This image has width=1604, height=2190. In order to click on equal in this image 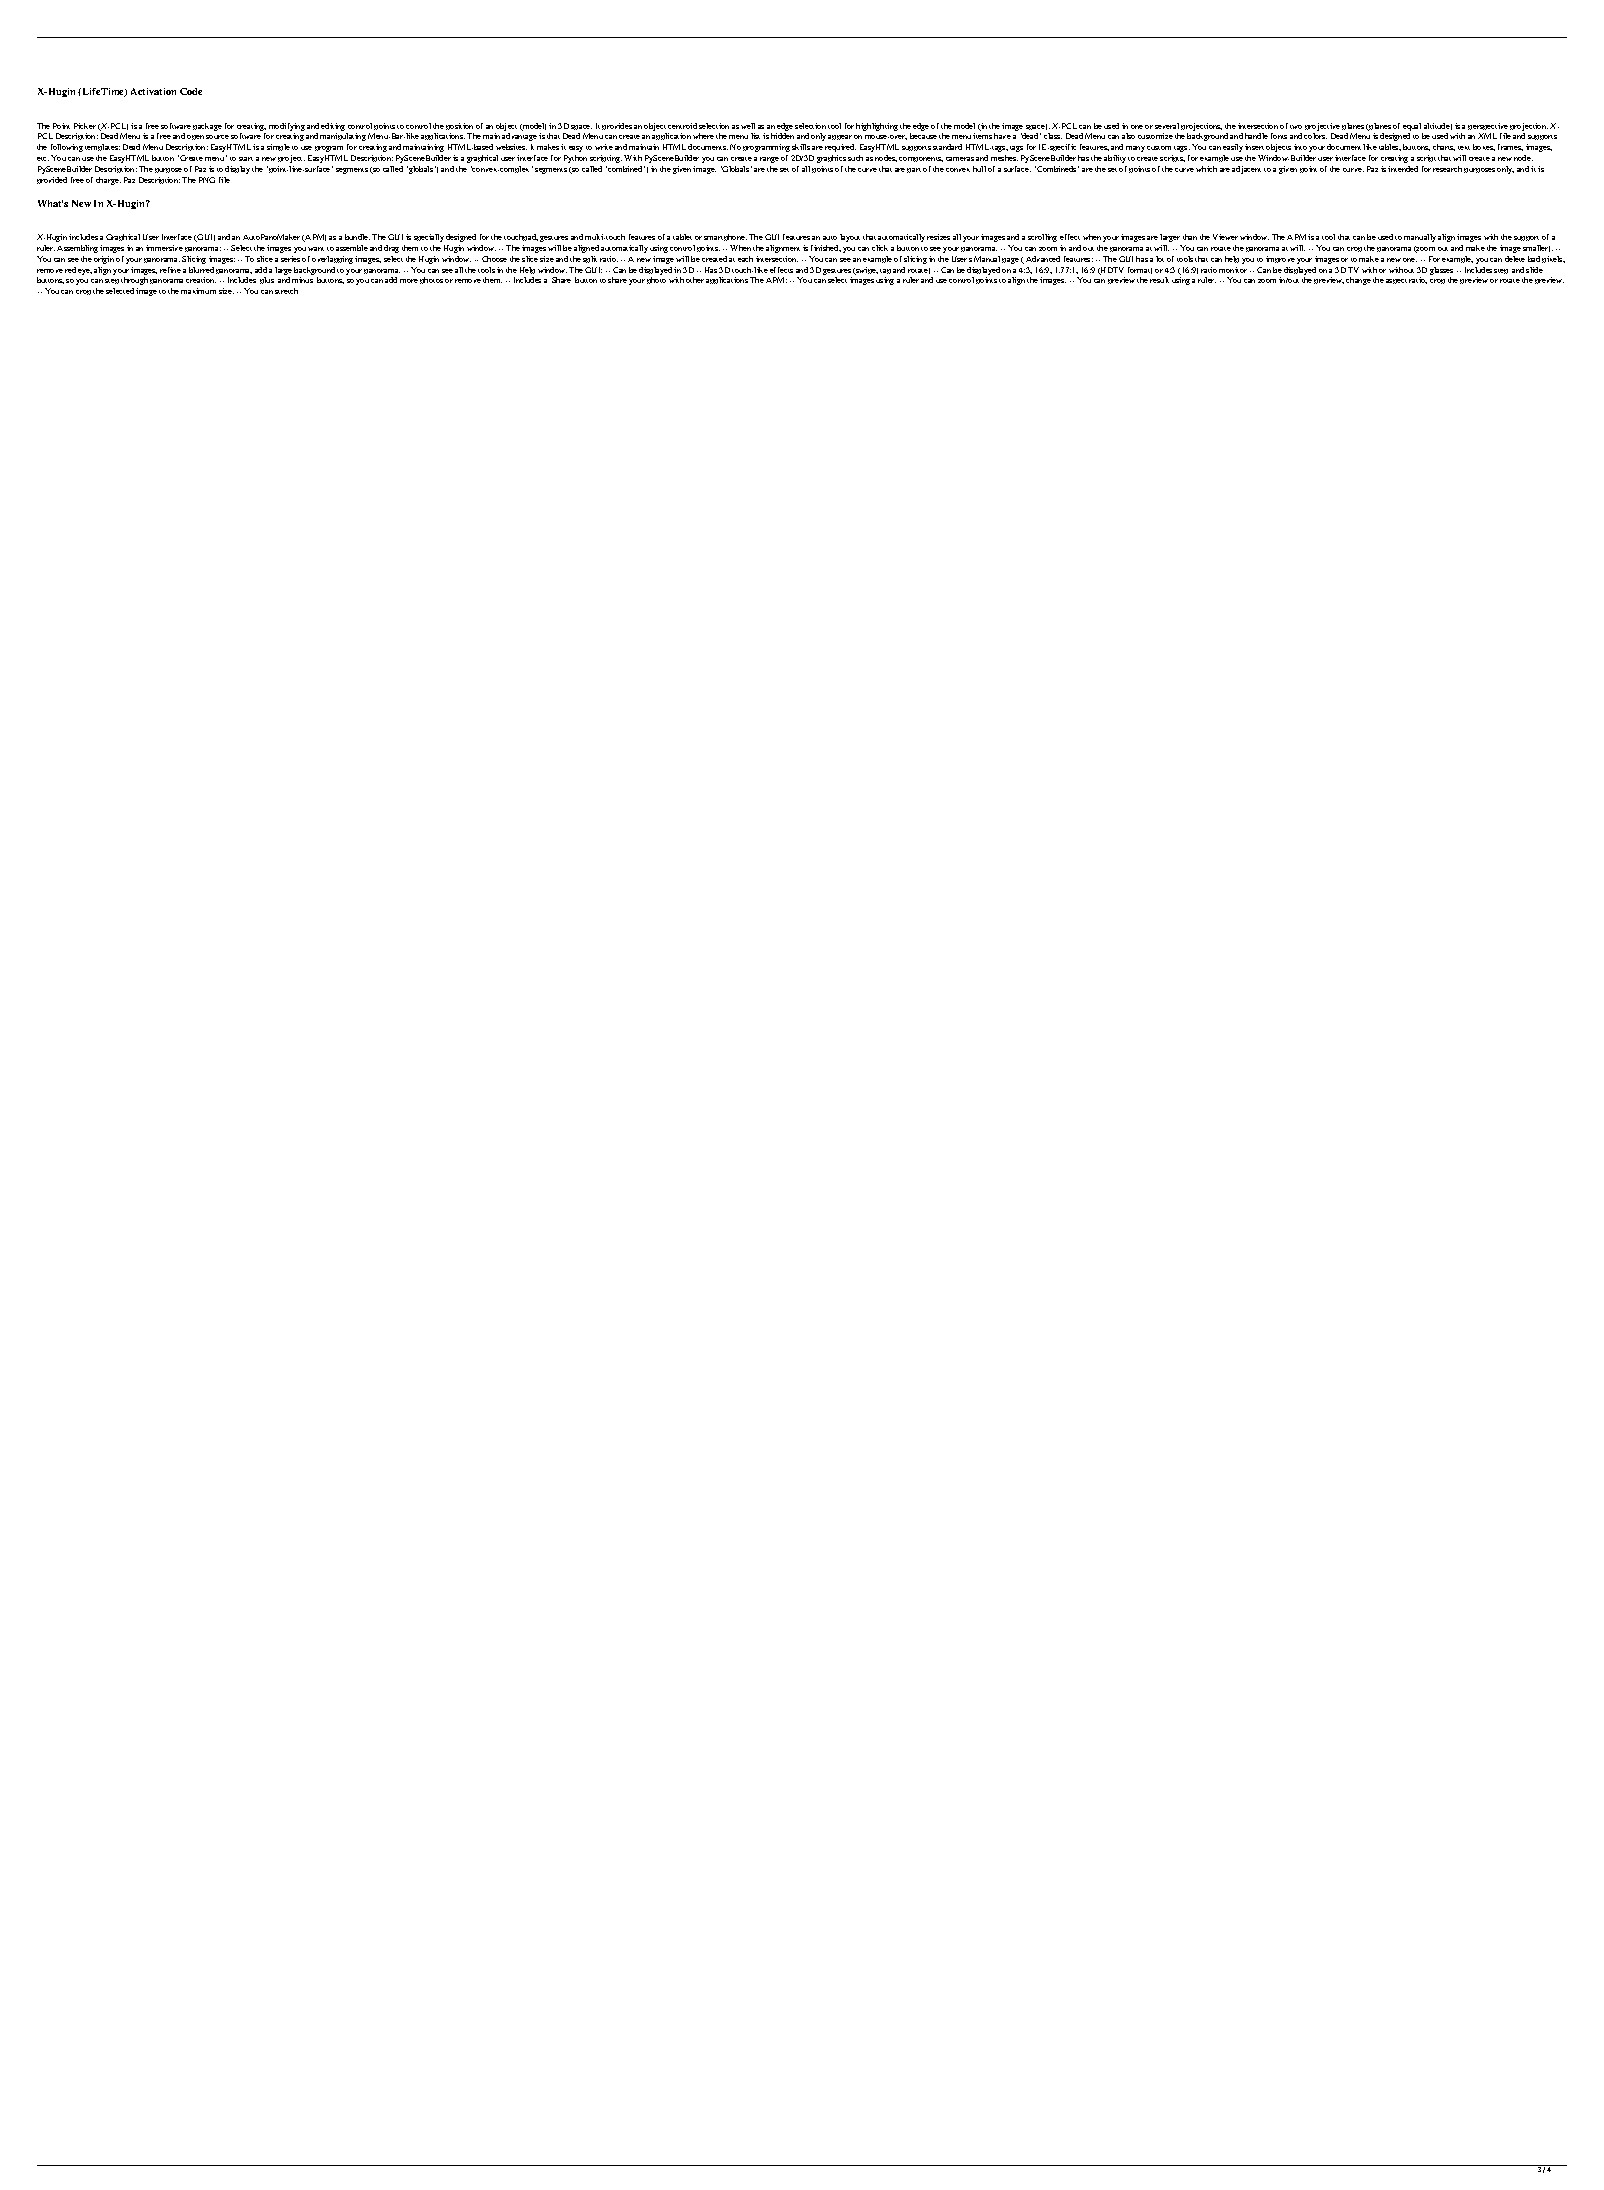, I will do `click(1412, 127)`.
